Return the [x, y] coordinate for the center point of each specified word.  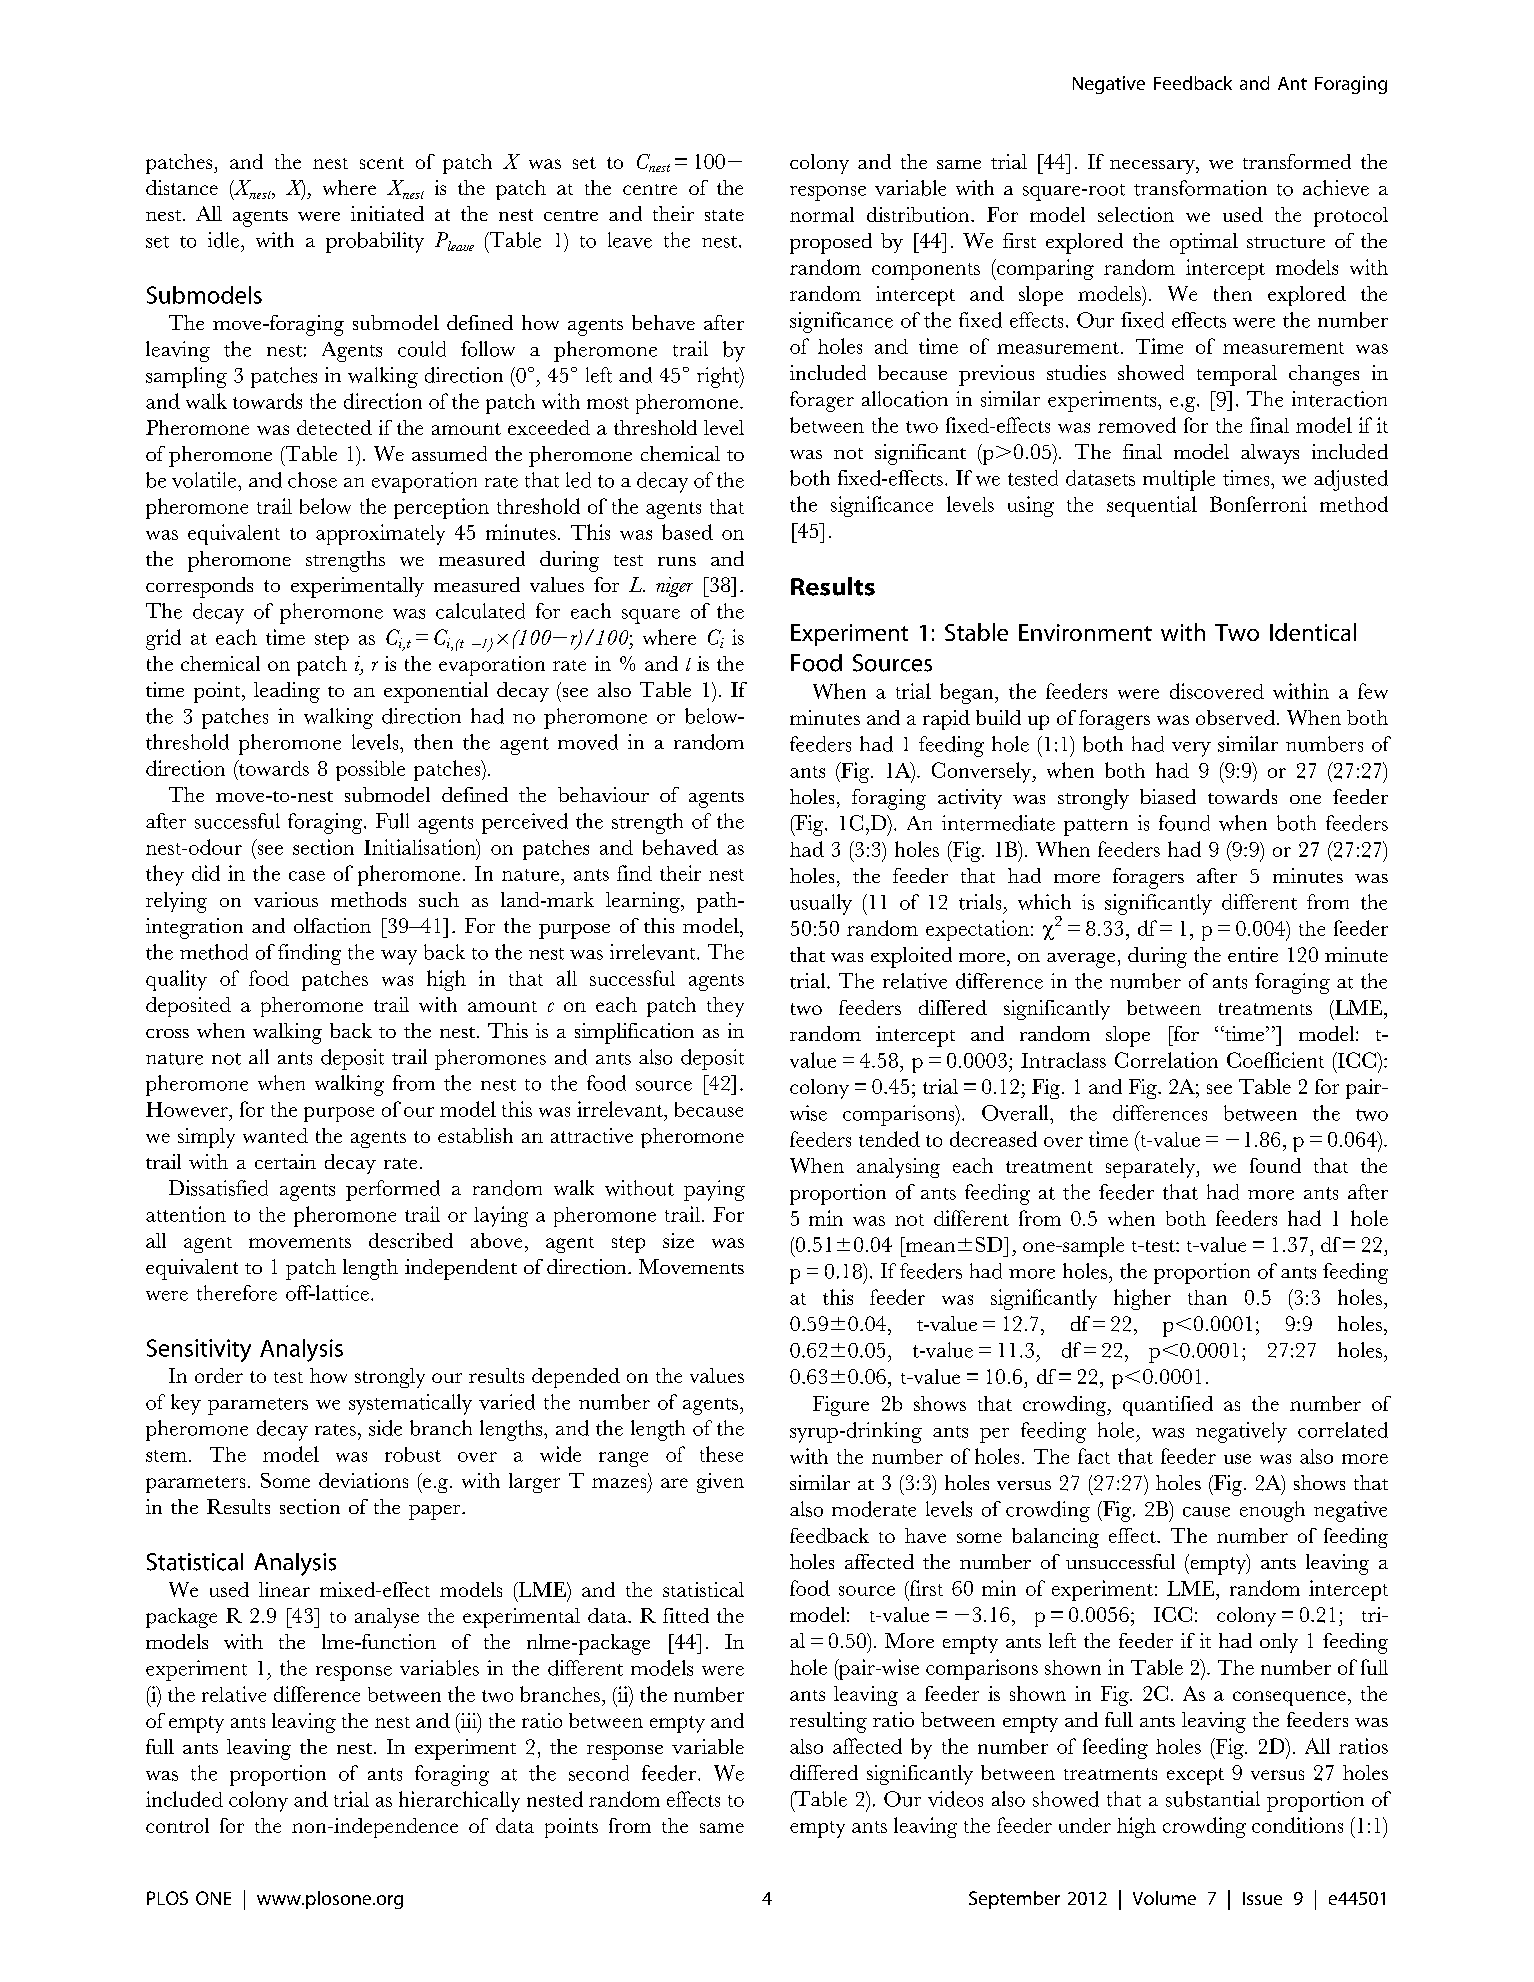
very [1191, 749]
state [724, 215]
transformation [1200, 188]
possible [370, 770]
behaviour [603, 794]
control [177, 1825]
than [1207, 1297]
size [678, 1240]
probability [375, 242]
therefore [237, 1293]
